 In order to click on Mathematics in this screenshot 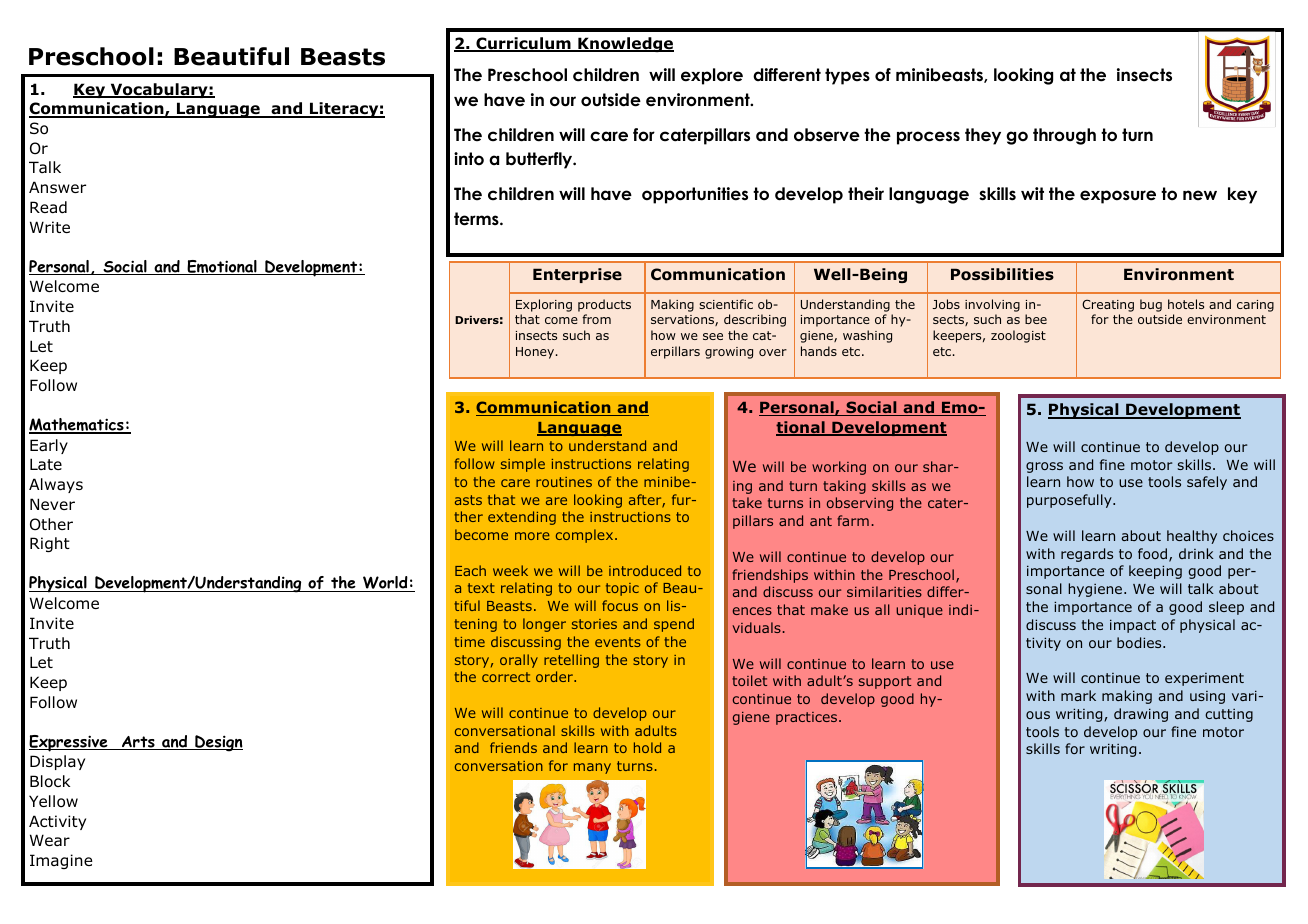, I will do `click(77, 426)`.
